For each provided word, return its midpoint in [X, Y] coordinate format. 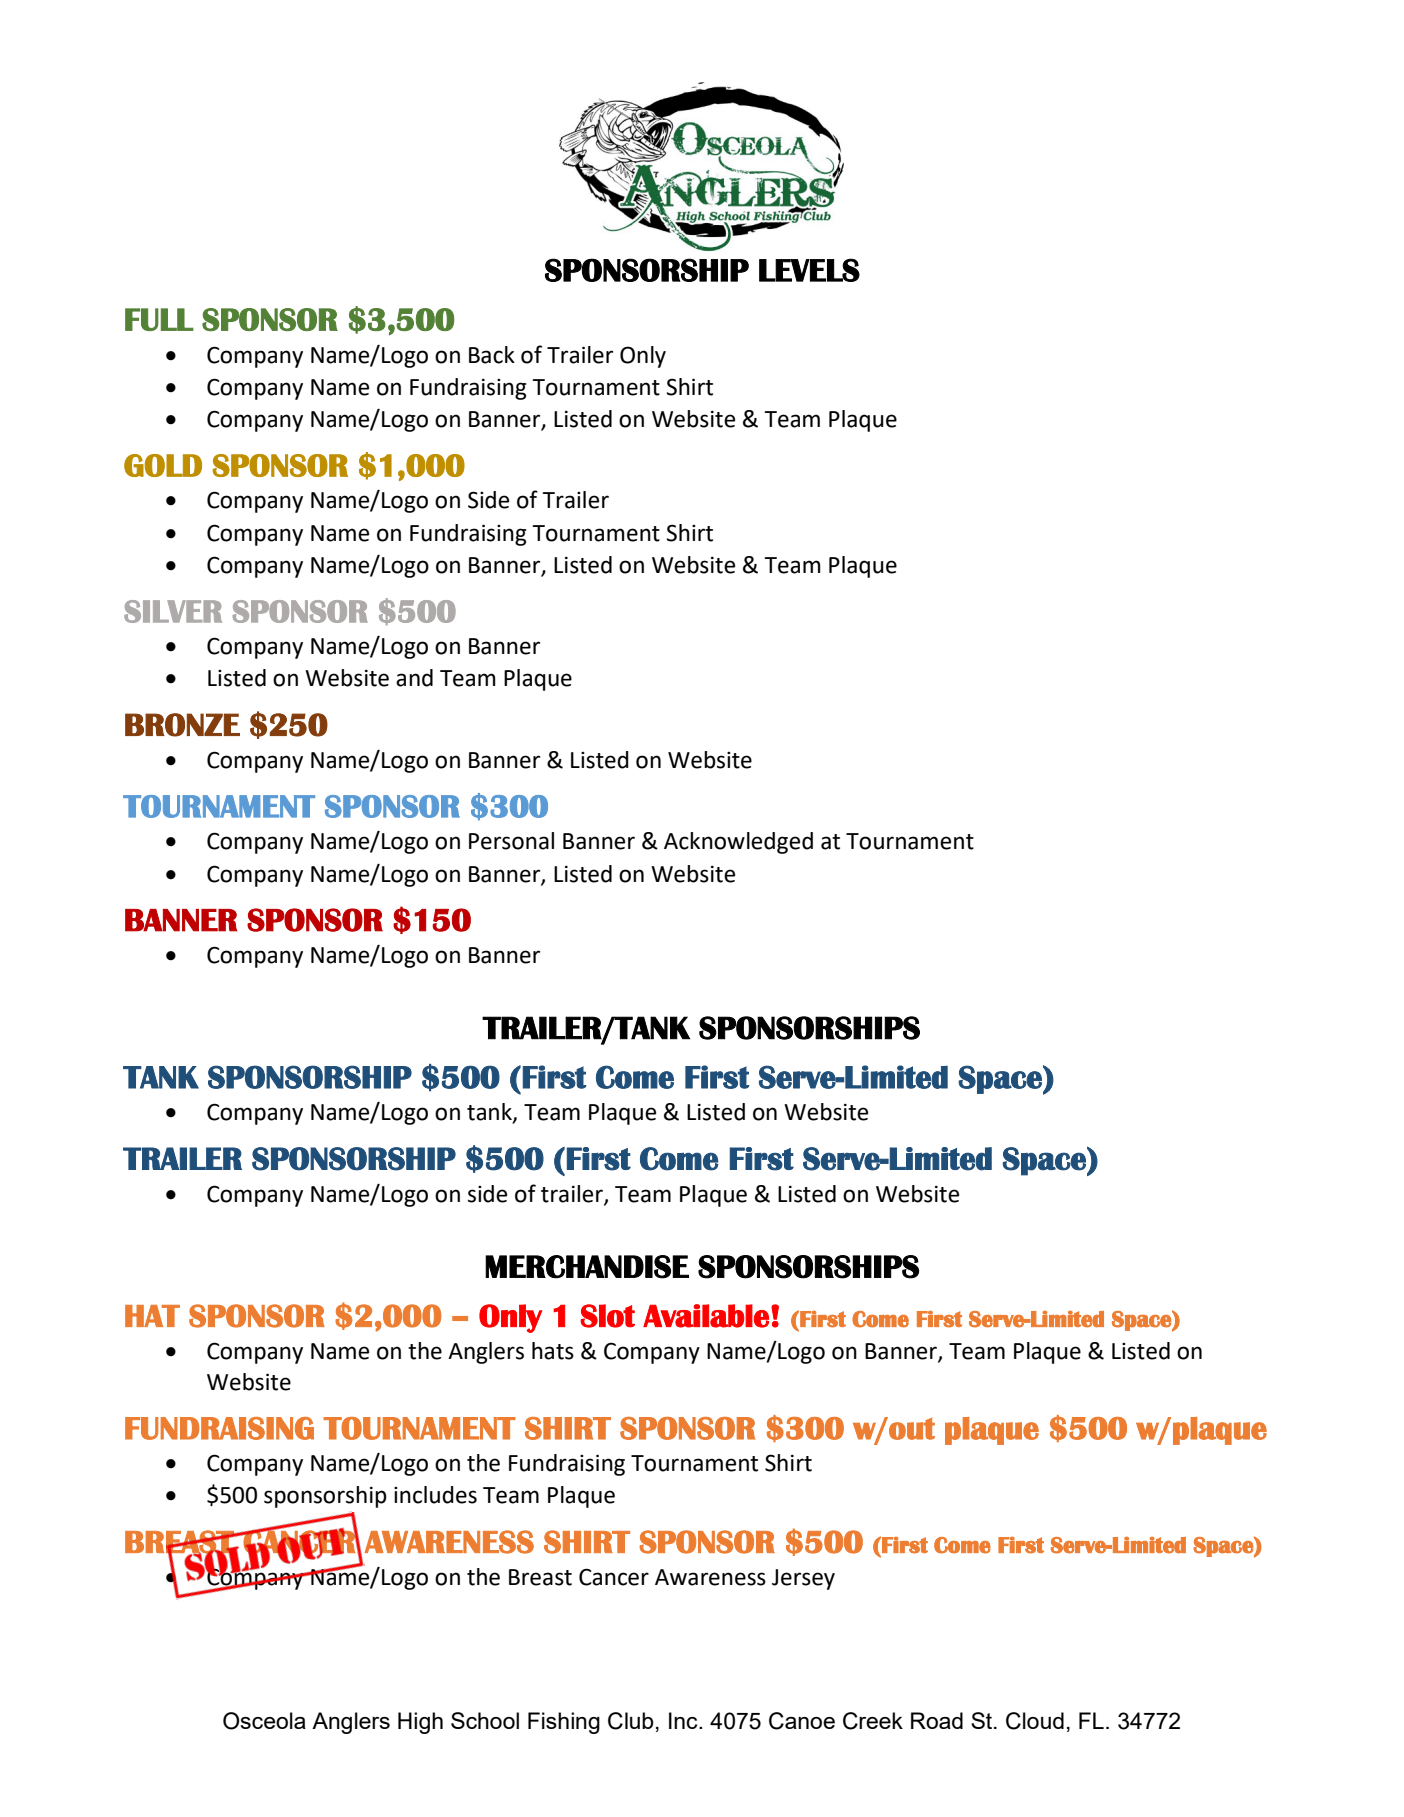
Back [492, 355]
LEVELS [809, 270]
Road [937, 1720]
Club [631, 1721]
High [420, 1723]
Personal [511, 841]
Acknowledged [738, 843]
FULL [159, 319]
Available [706, 1316]
